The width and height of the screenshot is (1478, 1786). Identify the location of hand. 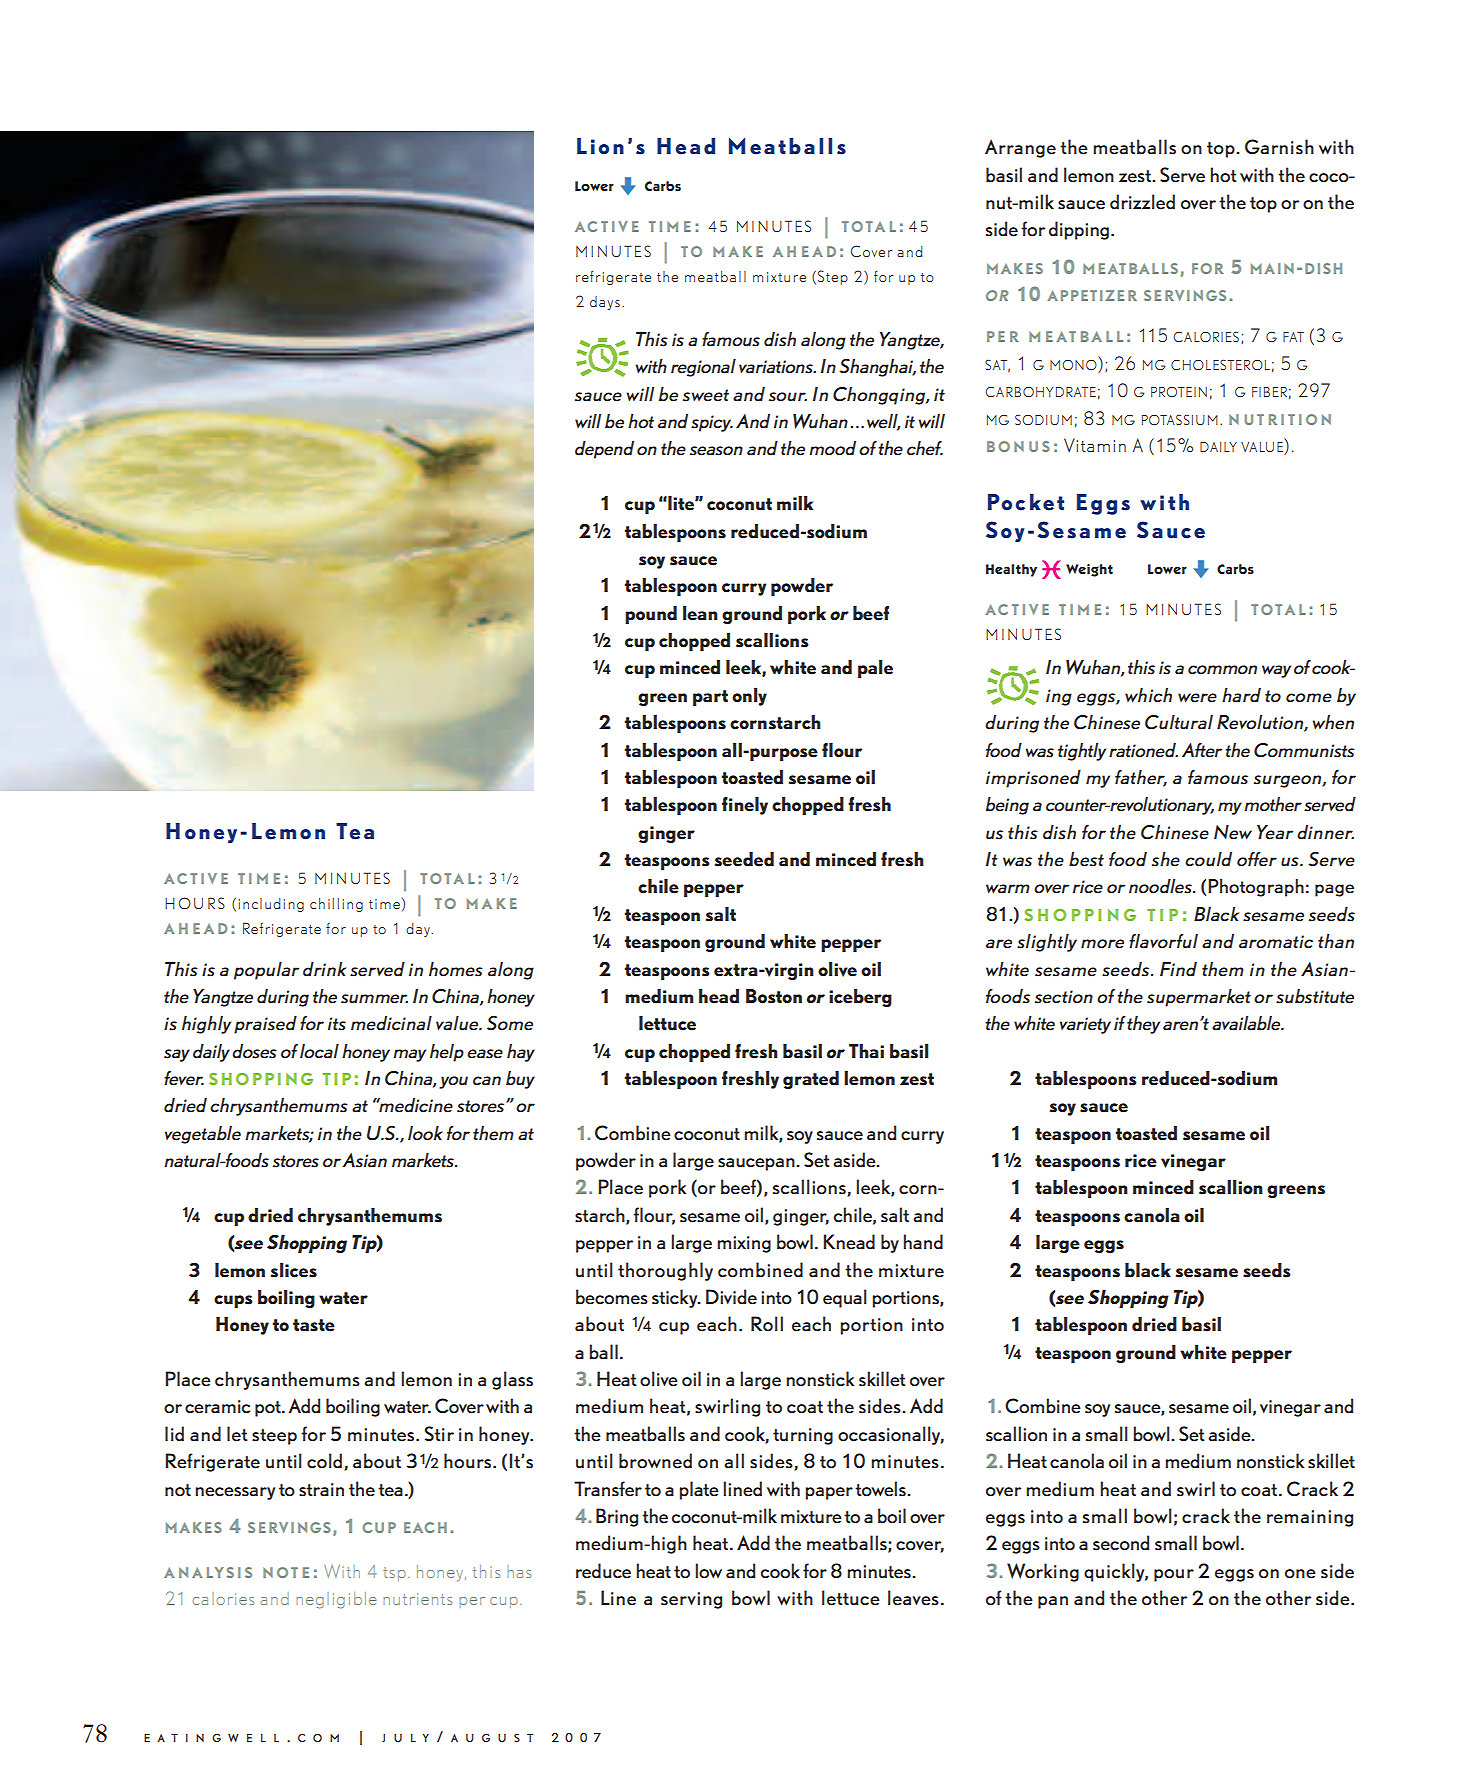
(923, 1242).
